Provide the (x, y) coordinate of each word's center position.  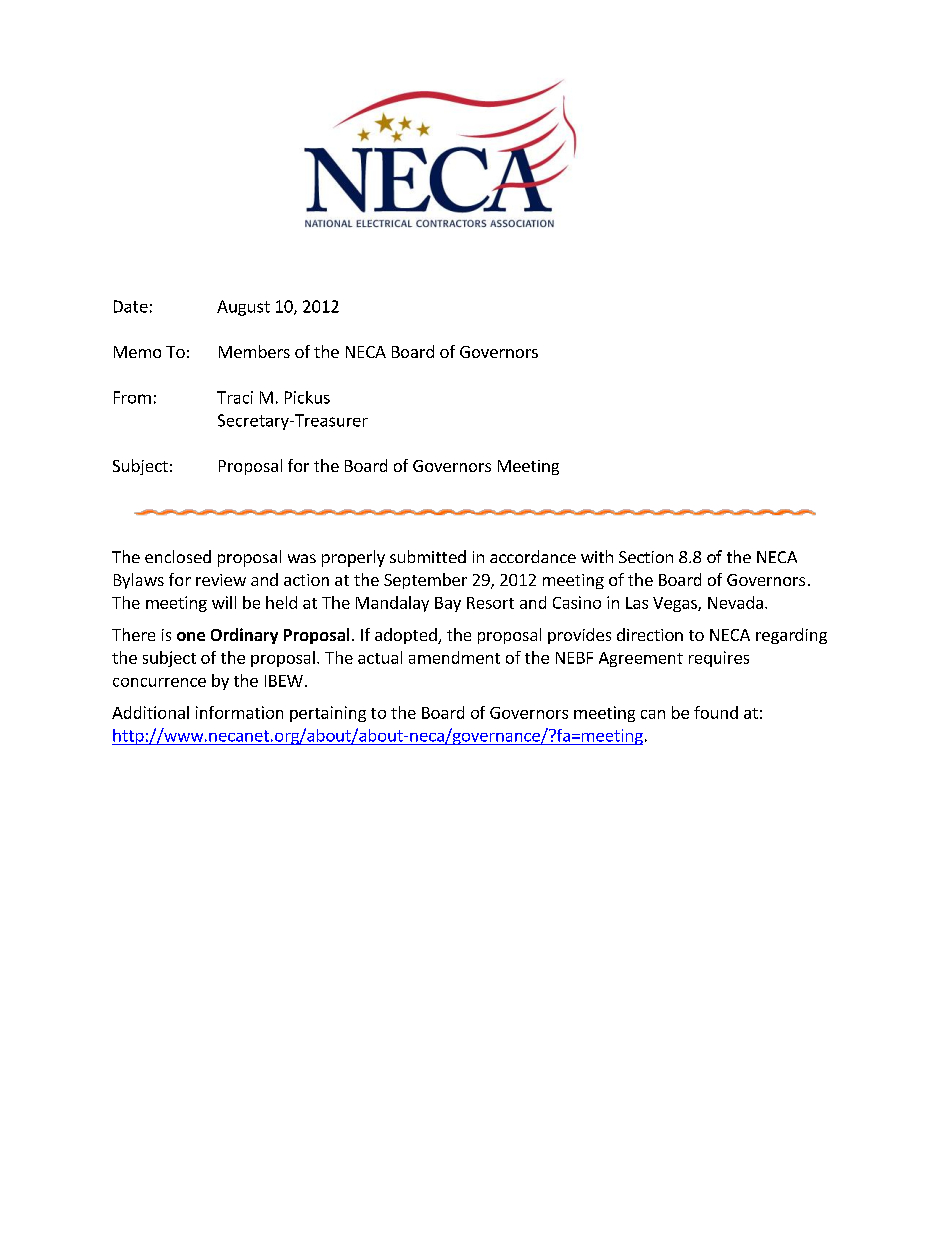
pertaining (328, 714)
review (221, 580)
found (716, 712)
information (239, 712)
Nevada (735, 602)
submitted (428, 556)
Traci (235, 397)
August (243, 308)
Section (646, 557)
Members (254, 351)
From (132, 397)
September (425, 581)
